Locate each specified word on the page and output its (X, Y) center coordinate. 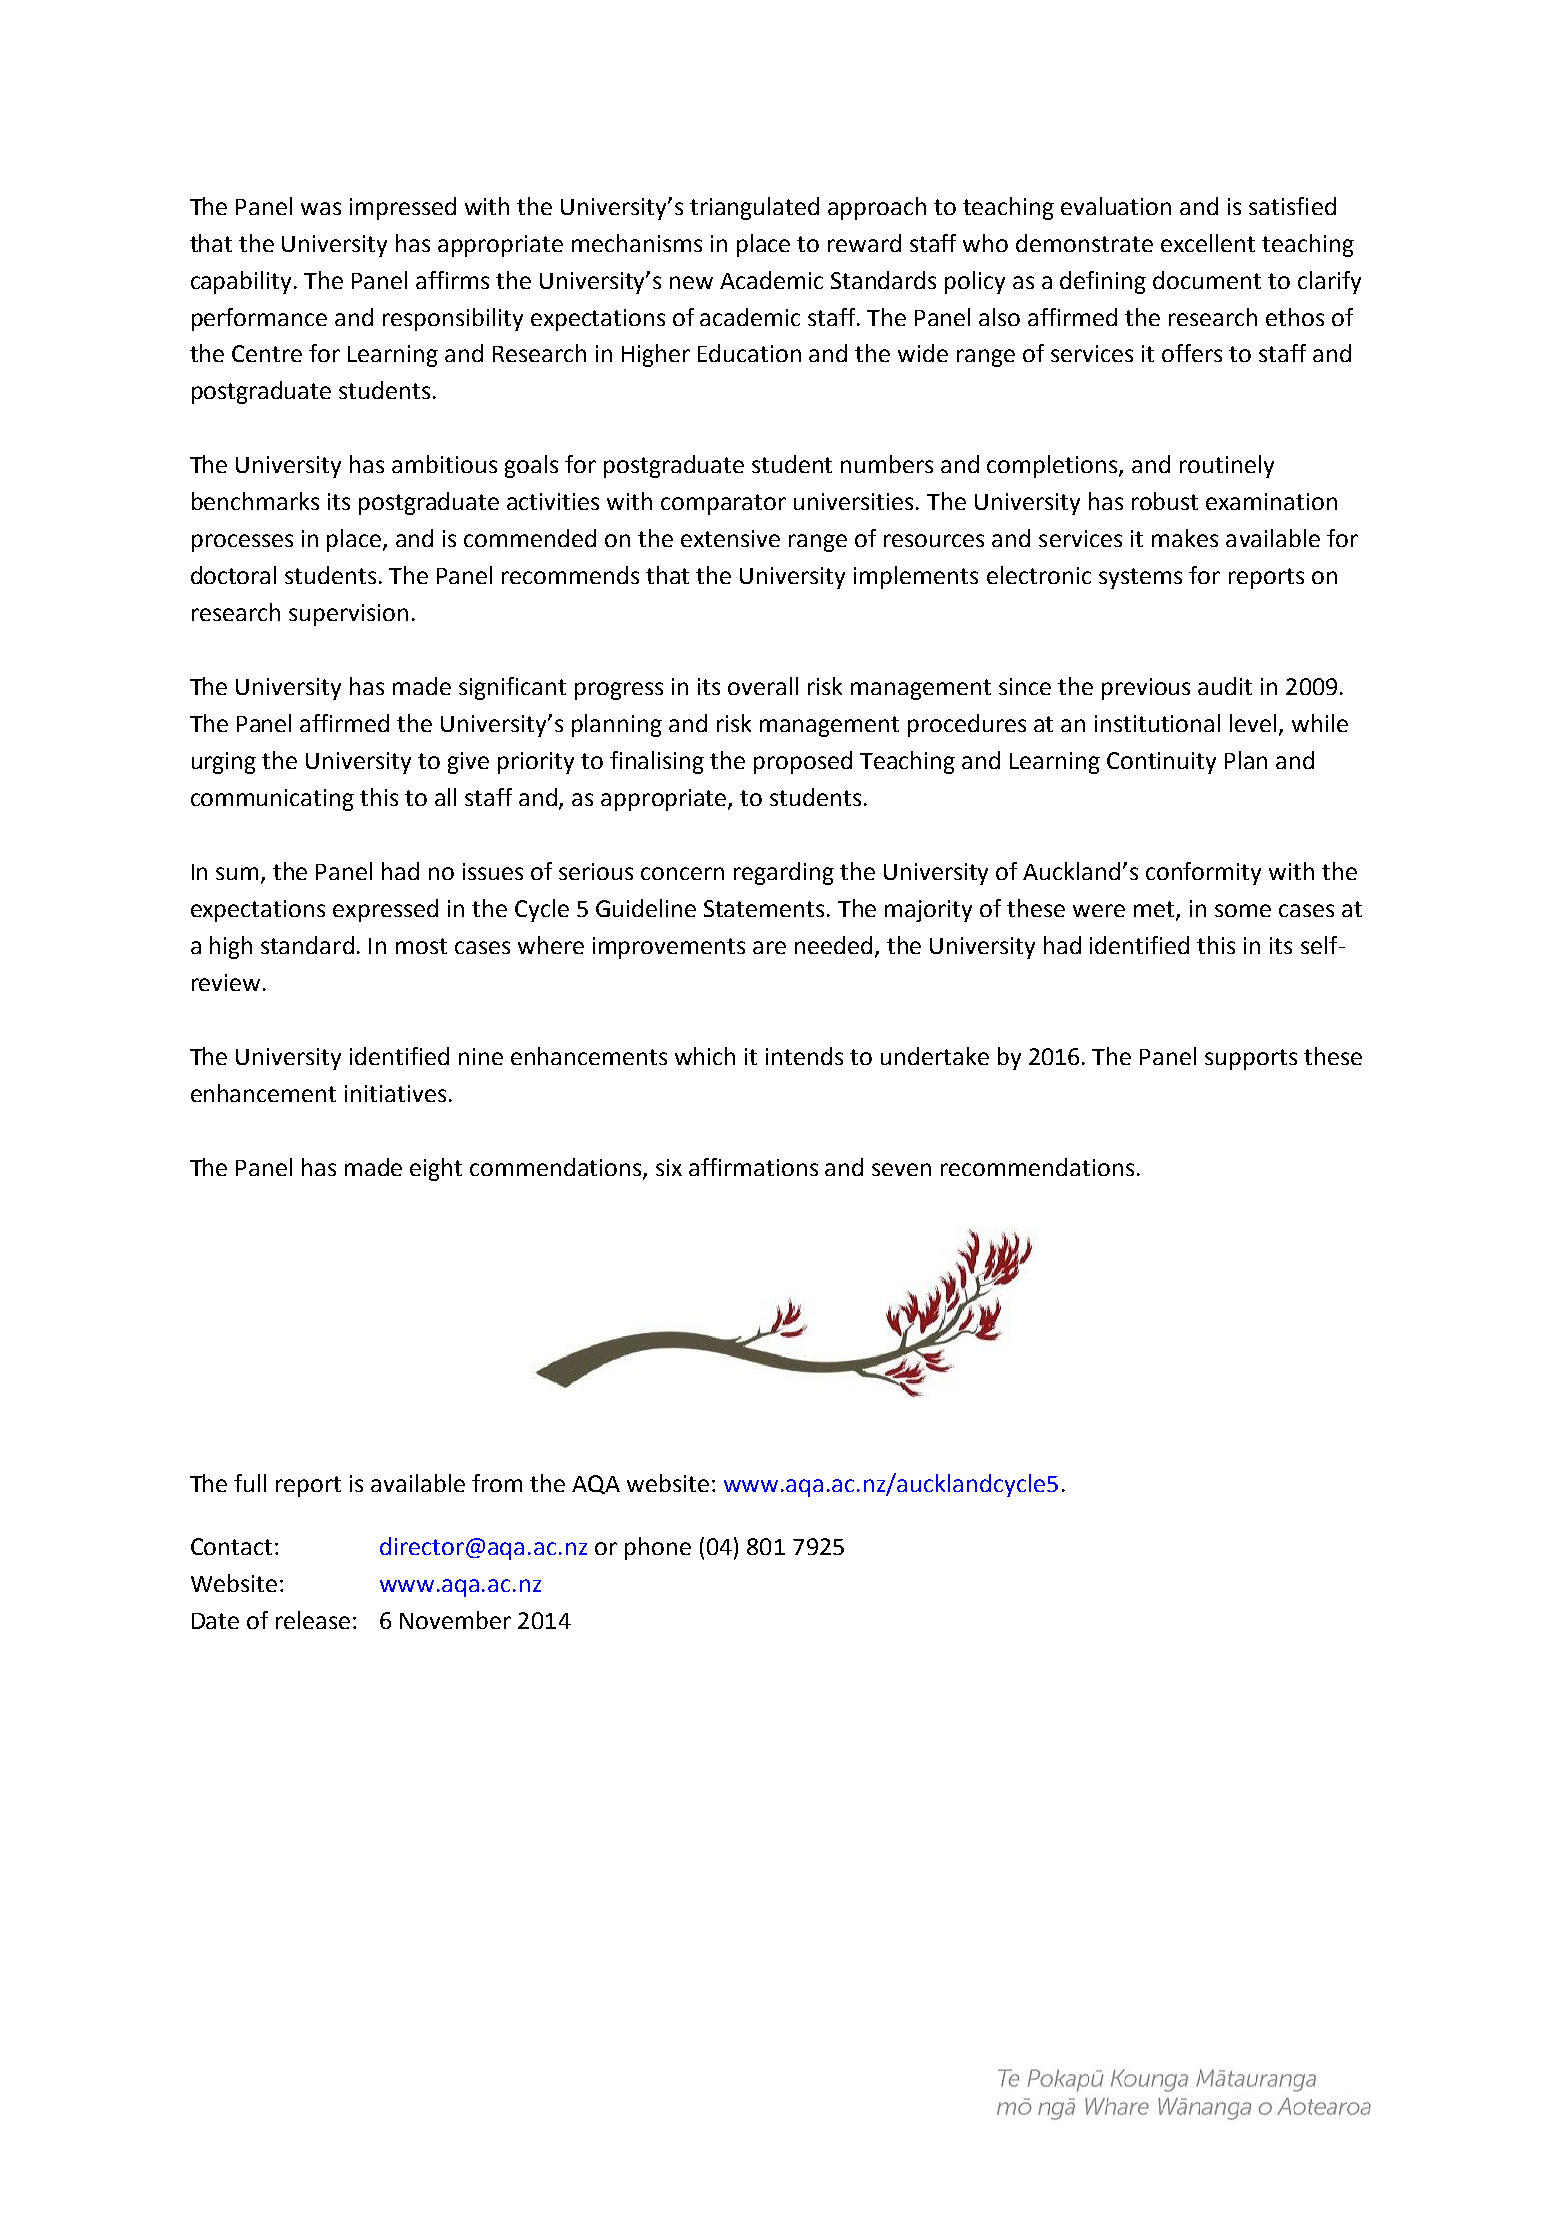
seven (901, 1169)
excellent (1208, 243)
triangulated (754, 208)
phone (658, 1548)
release (313, 1620)
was (321, 208)
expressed (385, 910)
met (1155, 910)
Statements (766, 908)
